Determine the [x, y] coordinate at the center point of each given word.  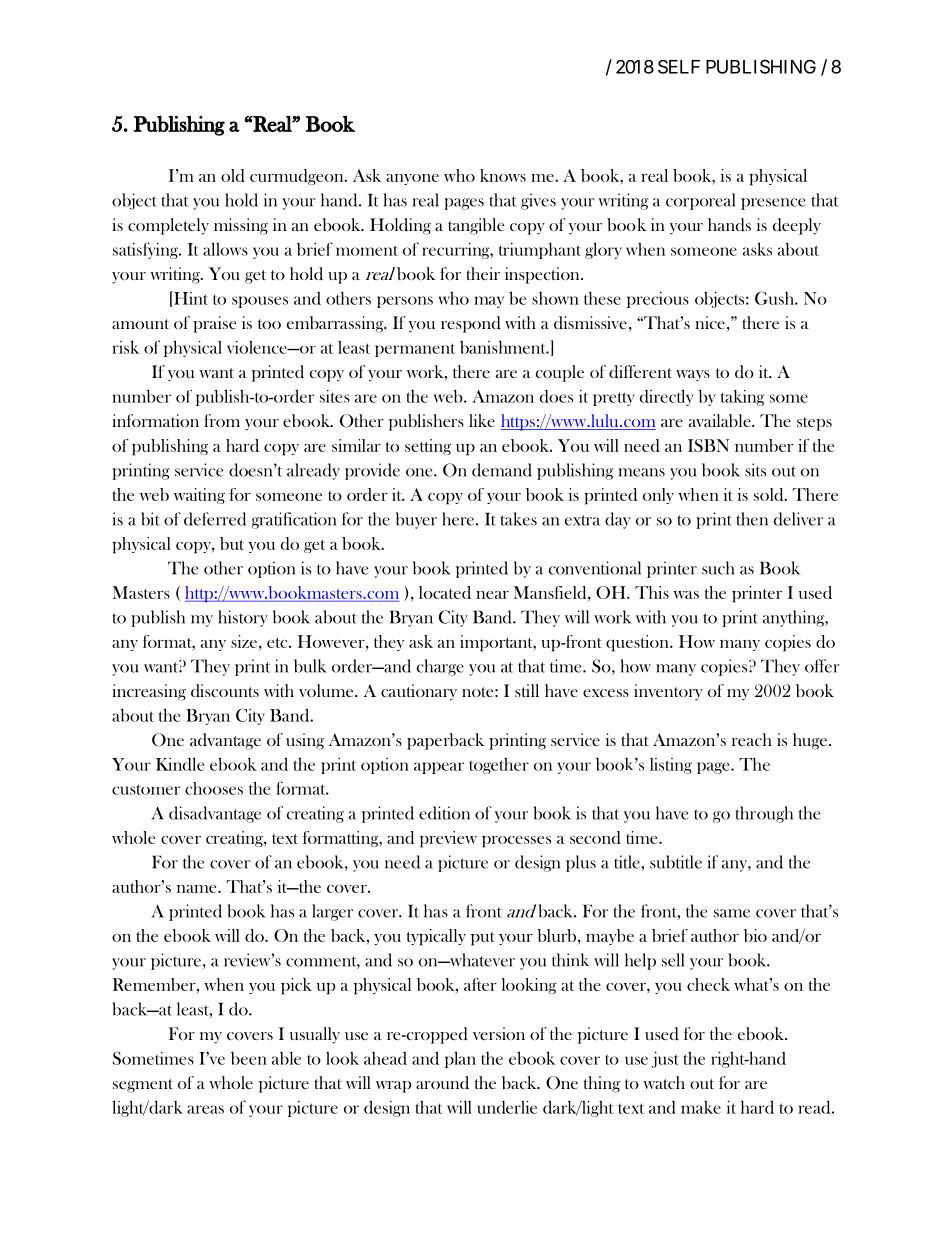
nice [710, 322]
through [764, 814]
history [243, 618]
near [492, 595]
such [718, 568]
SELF [679, 67]
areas [205, 1109]
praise [214, 324]
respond [471, 324]
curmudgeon [298, 177]
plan [460, 1059]
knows [503, 175]
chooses [214, 788]
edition [444, 813]
